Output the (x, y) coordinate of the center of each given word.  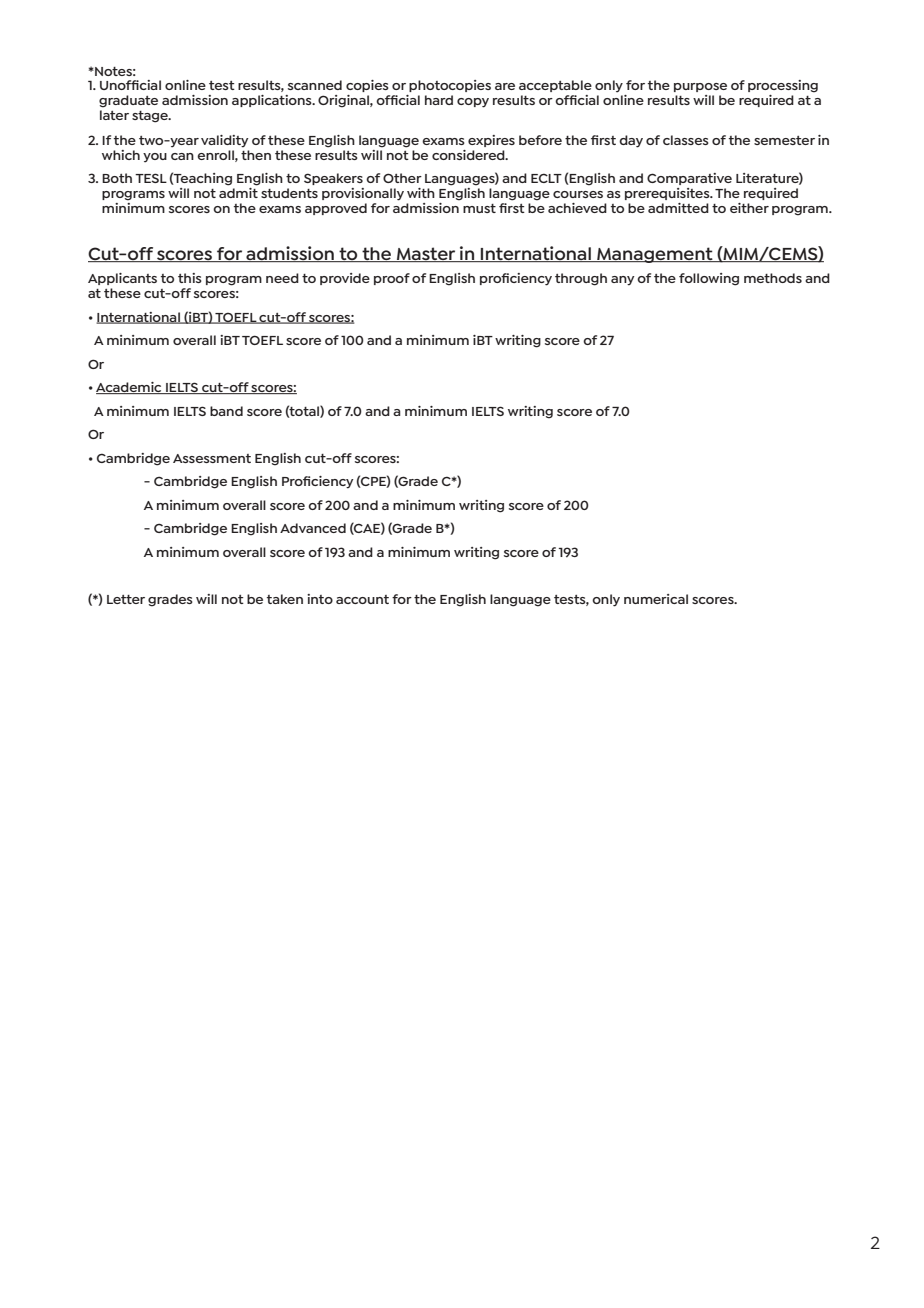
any (622, 281)
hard (439, 100)
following (709, 279)
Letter (126, 599)
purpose (700, 87)
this (190, 278)
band (226, 411)
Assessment (212, 458)
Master (426, 254)
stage (151, 117)
